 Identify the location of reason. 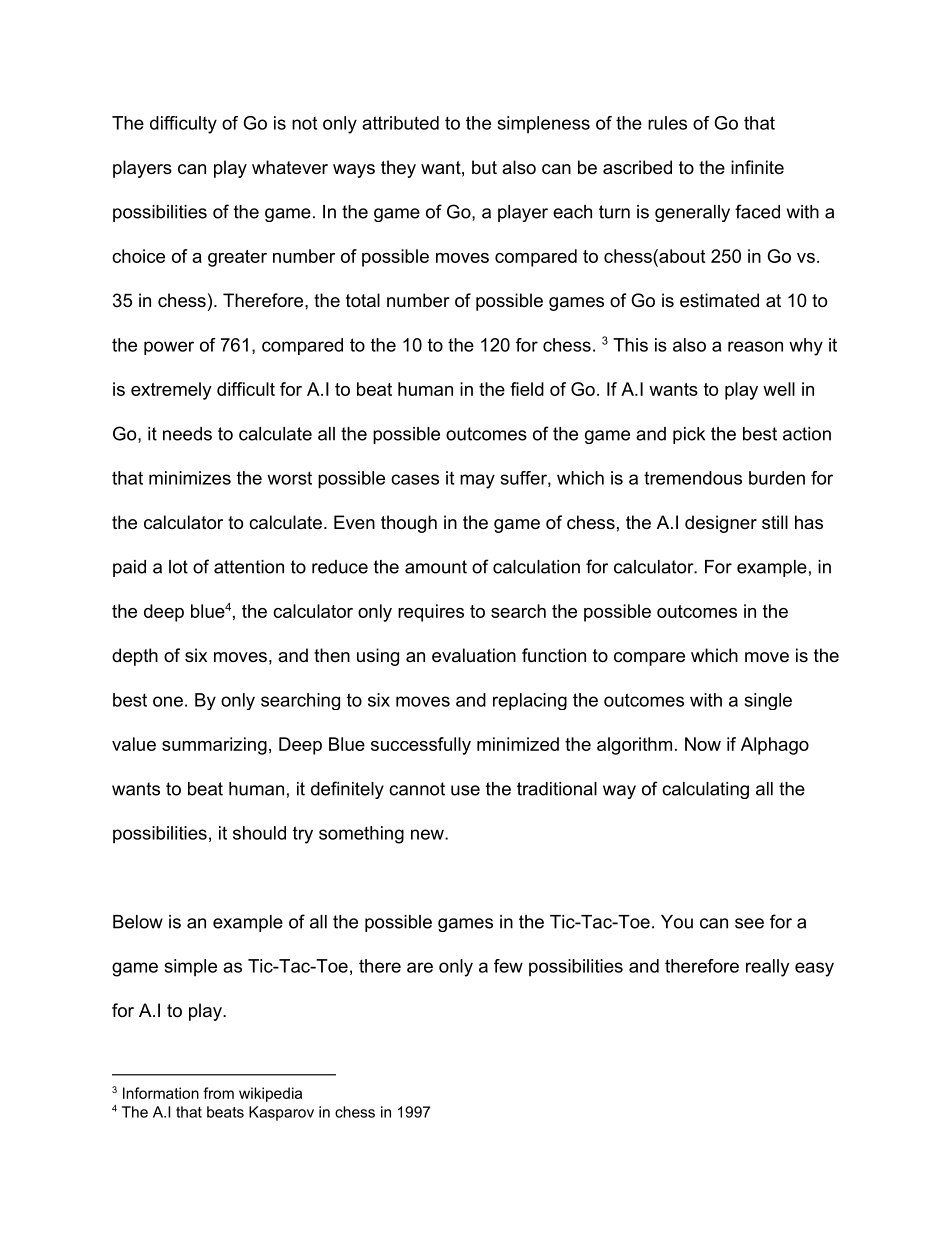
(755, 346).
